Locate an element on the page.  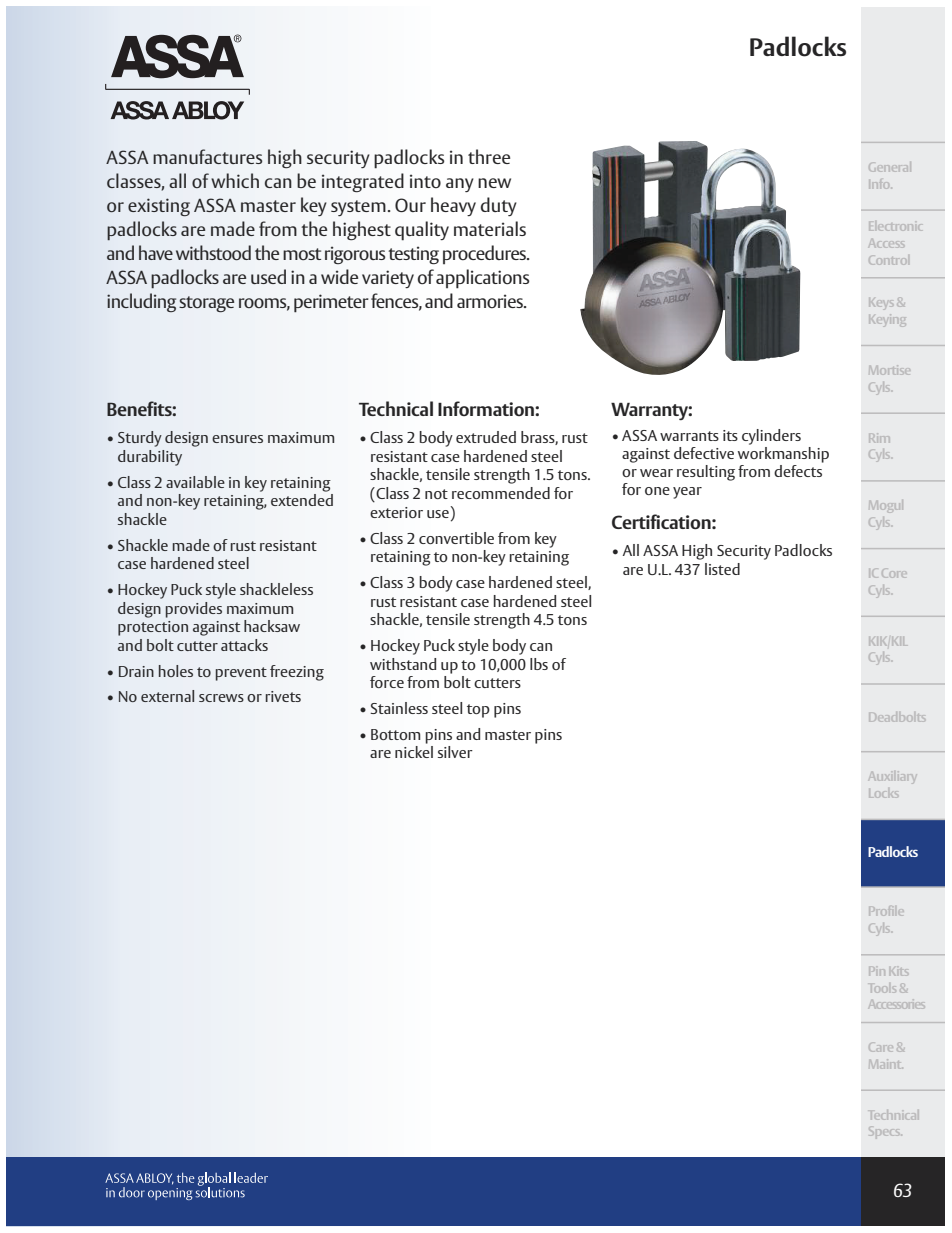
new is located at coordinates (494, 183).
